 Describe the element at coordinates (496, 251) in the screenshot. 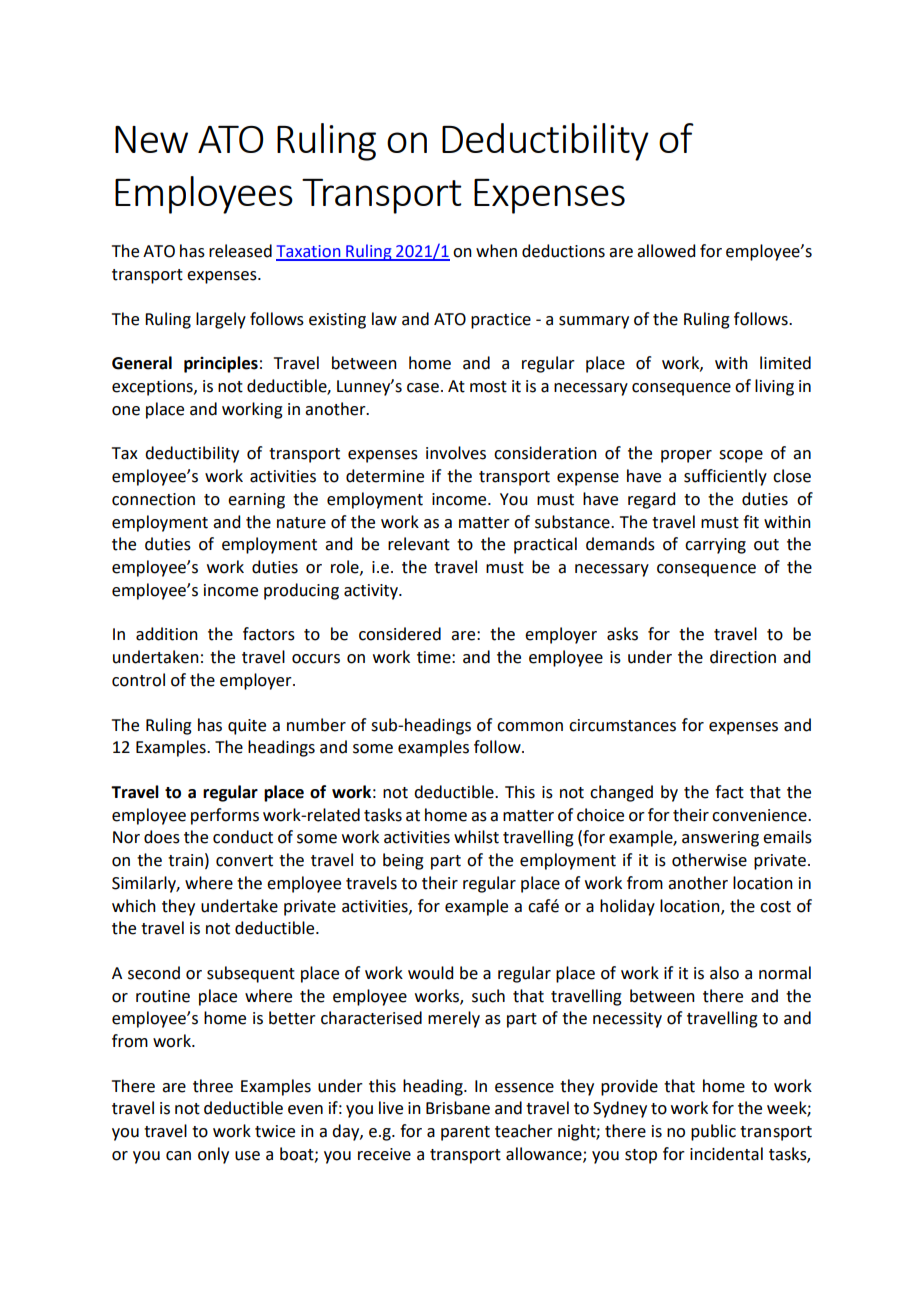

I see `when` at that location.
